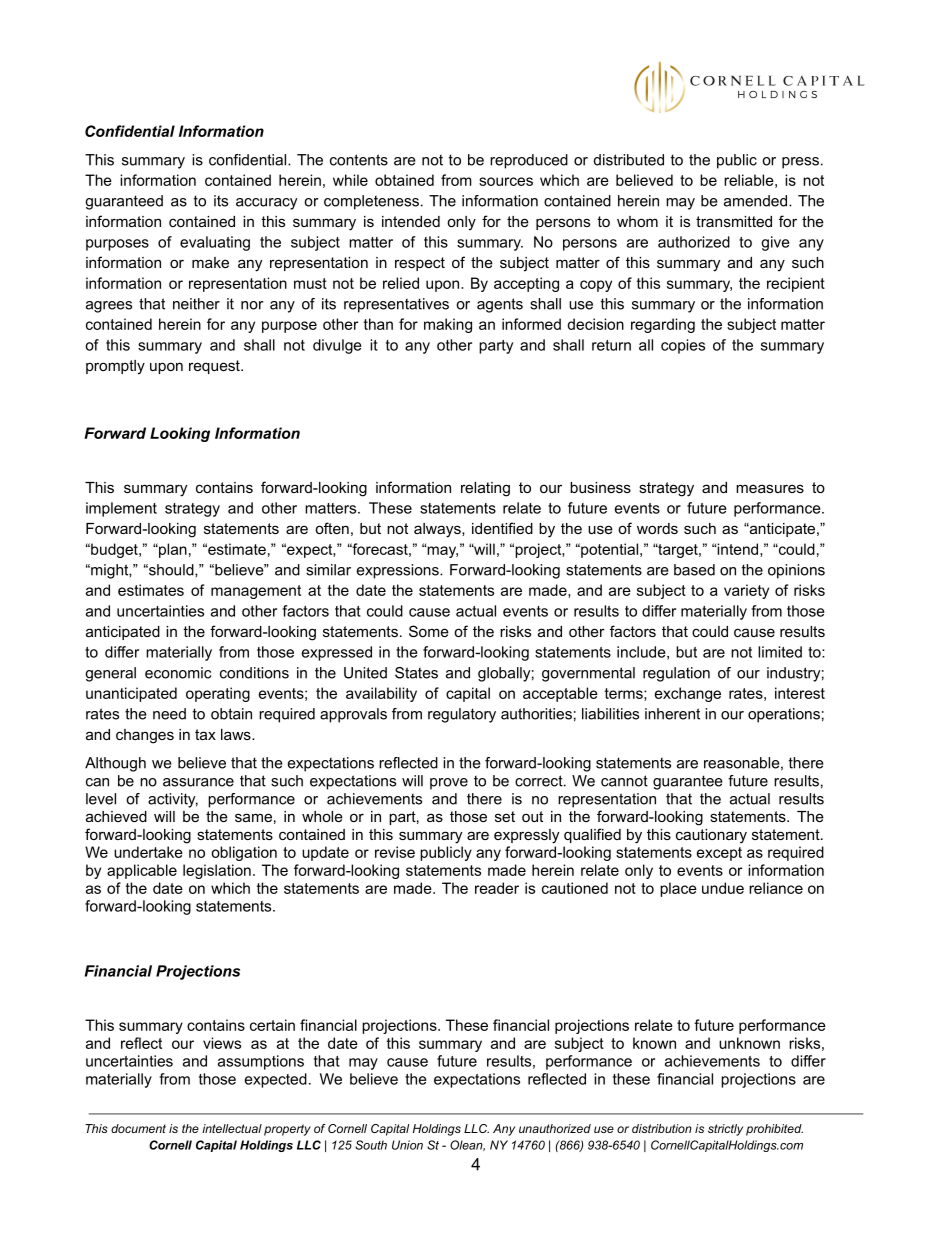  Describe the element at coordinates (506, 181) in the document. I see `sources` at that location.
